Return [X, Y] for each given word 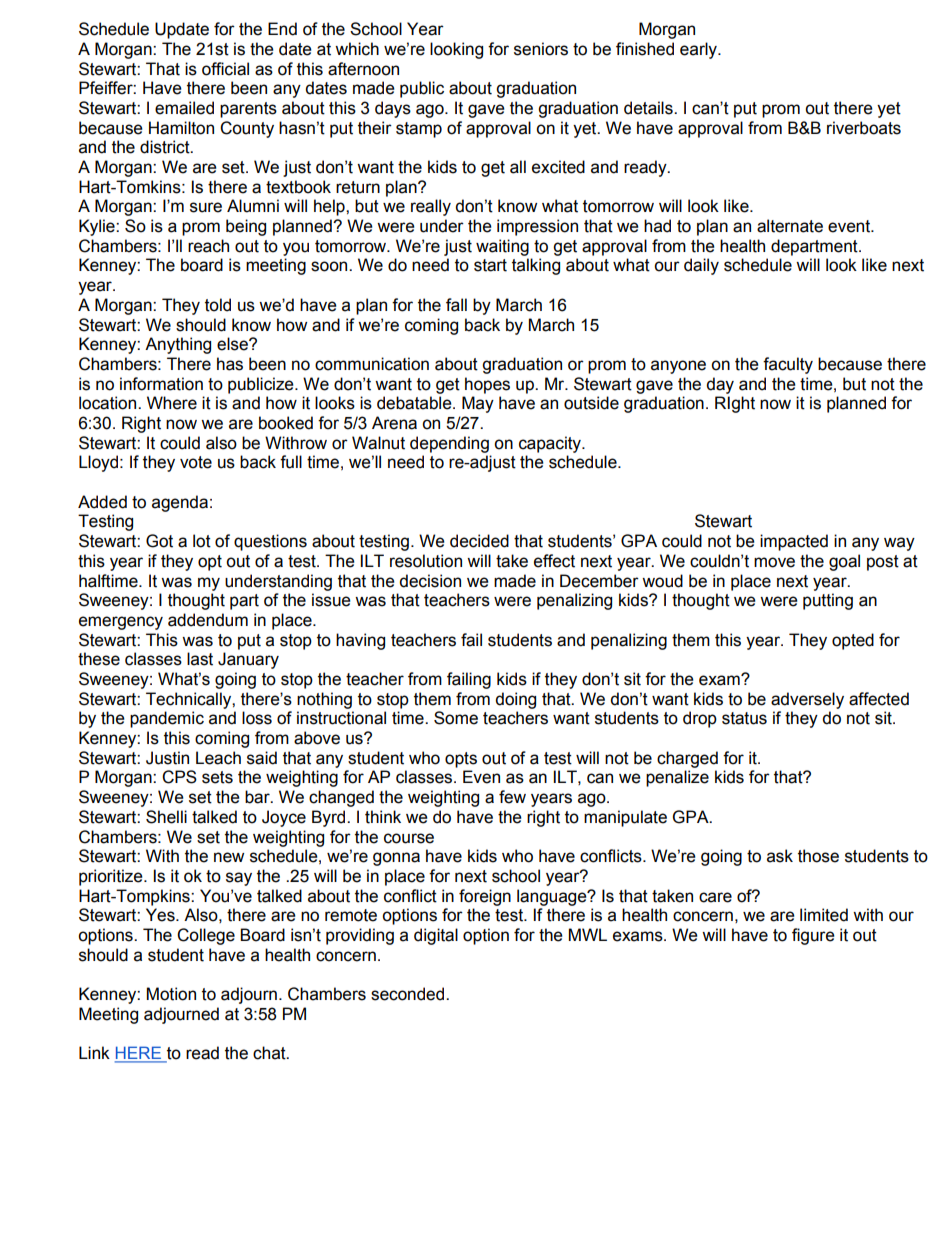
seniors [541, 49]
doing [515, 700]
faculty [788, 365]
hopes [487, 385]
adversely [807, 700]
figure [813, 936]
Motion [171, 994]
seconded [409, 994]
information [161, 384]
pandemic [167, 719]
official [225, 69]
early [699, 50]
